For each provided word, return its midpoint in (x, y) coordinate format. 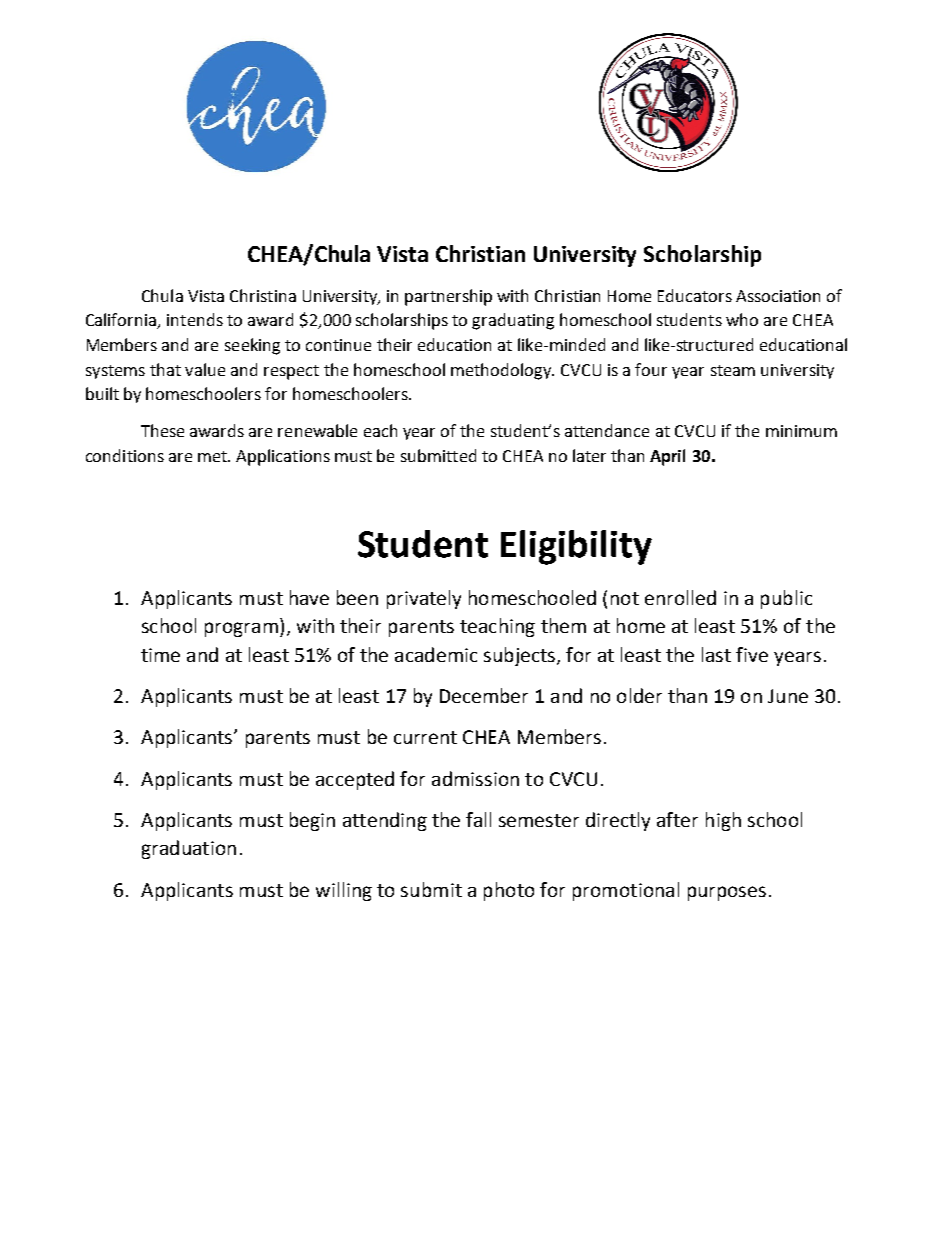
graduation (189, 849)
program (241, 629)
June (788, 696)
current (425, 737)
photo (509, 891)
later (589, 455)
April (667, 457)
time (160, 655)
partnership (448, 297)
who (742, 319)
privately (424, 599)
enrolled (680, 597)
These (162, 430)
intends (195, 319)
